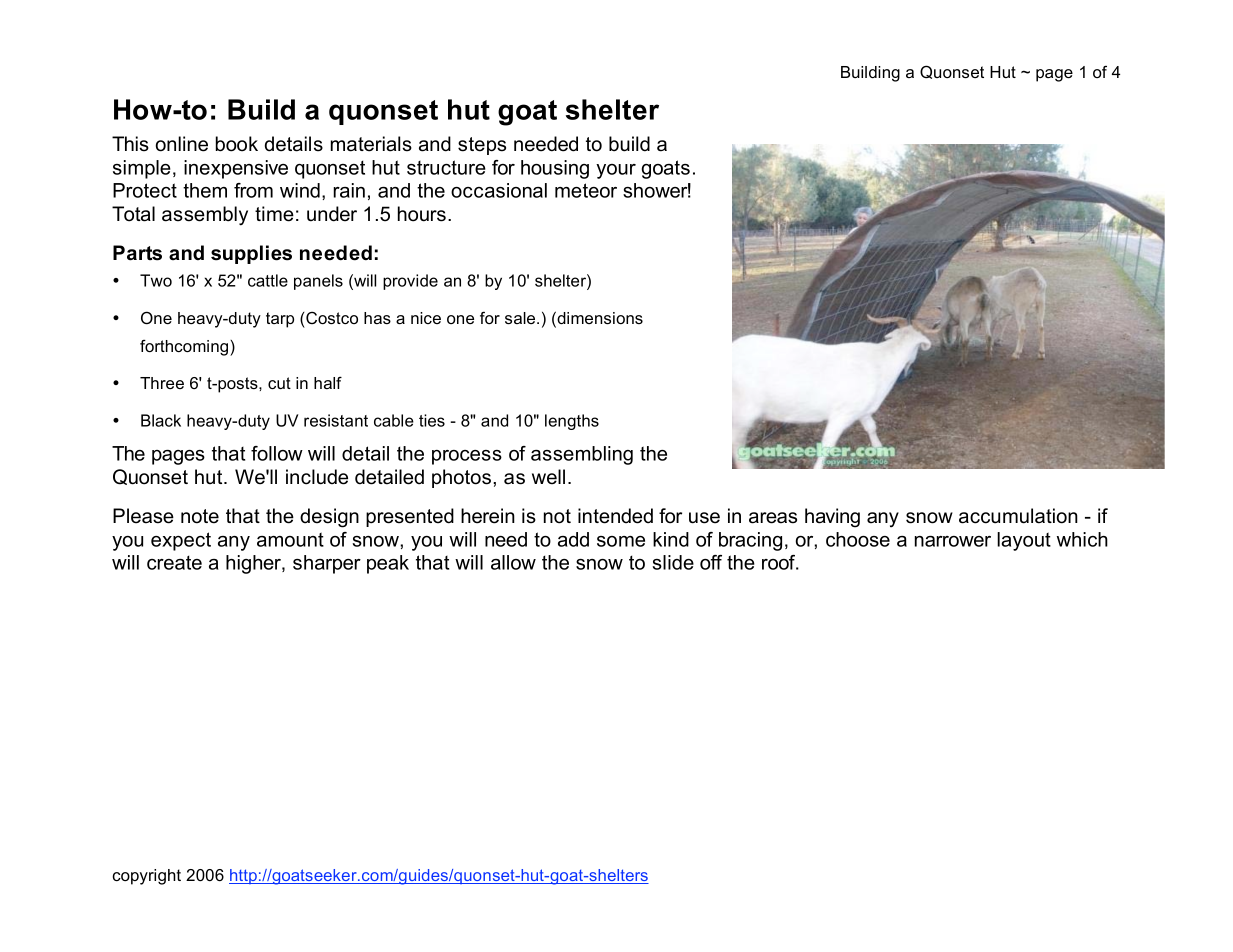 This page has height=952, width=1233. What do you see at coordinates (200, 516) in the page?
I see `note` at bounding box center [200, 516].
